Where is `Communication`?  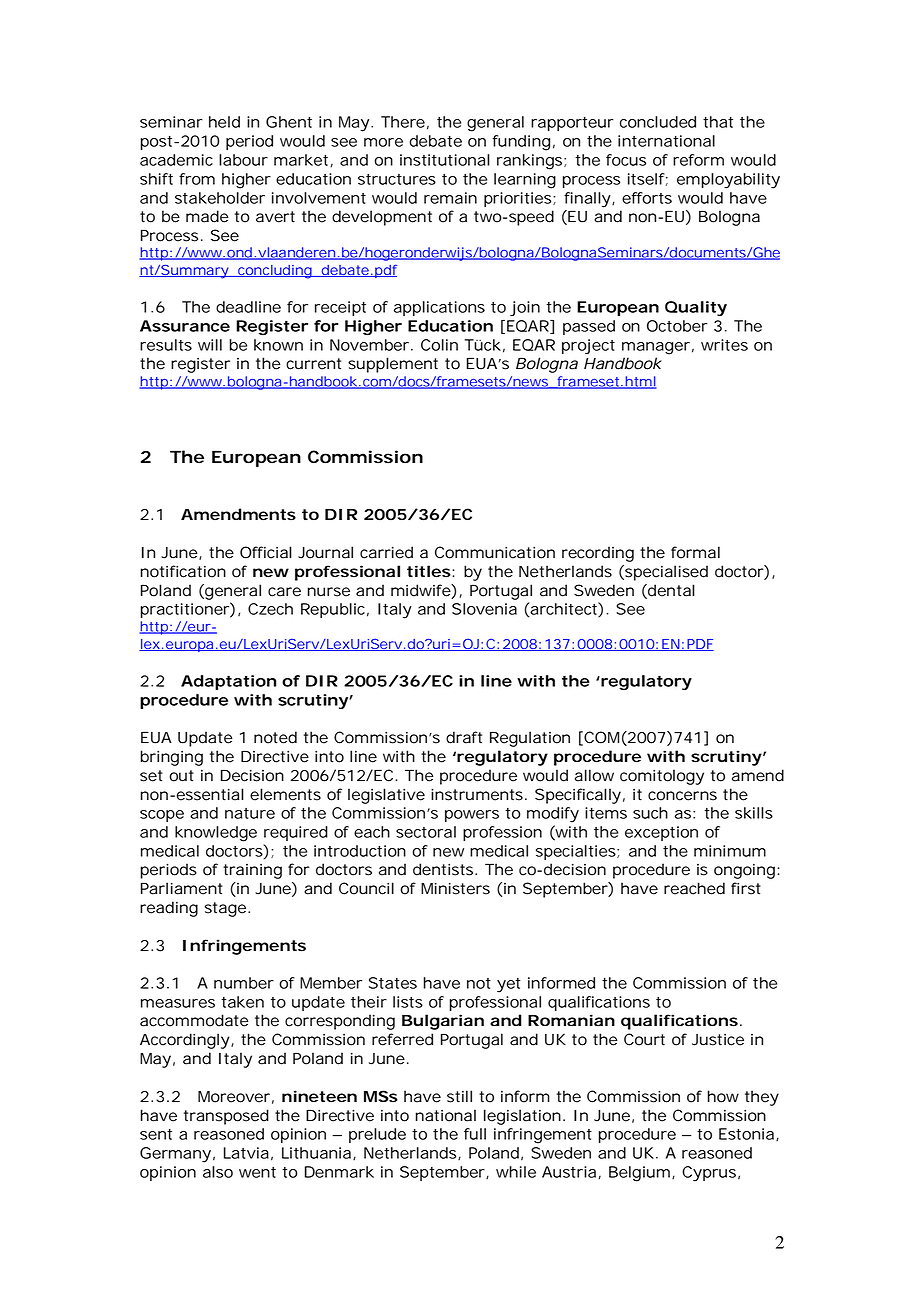 Communication is located at coordinates (495, 552).
